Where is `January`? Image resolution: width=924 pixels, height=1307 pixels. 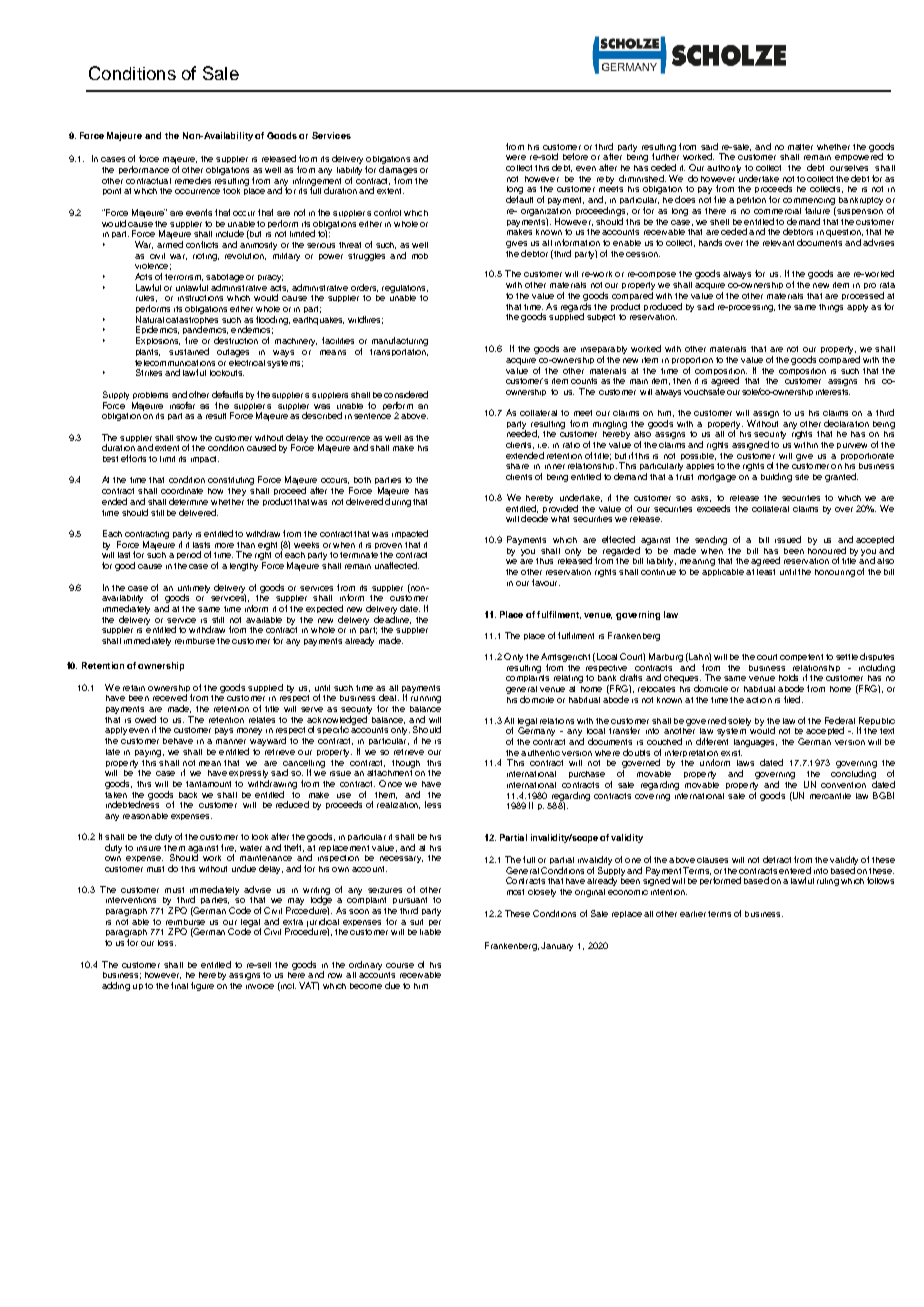 January is located at coordinates (557, 946).
